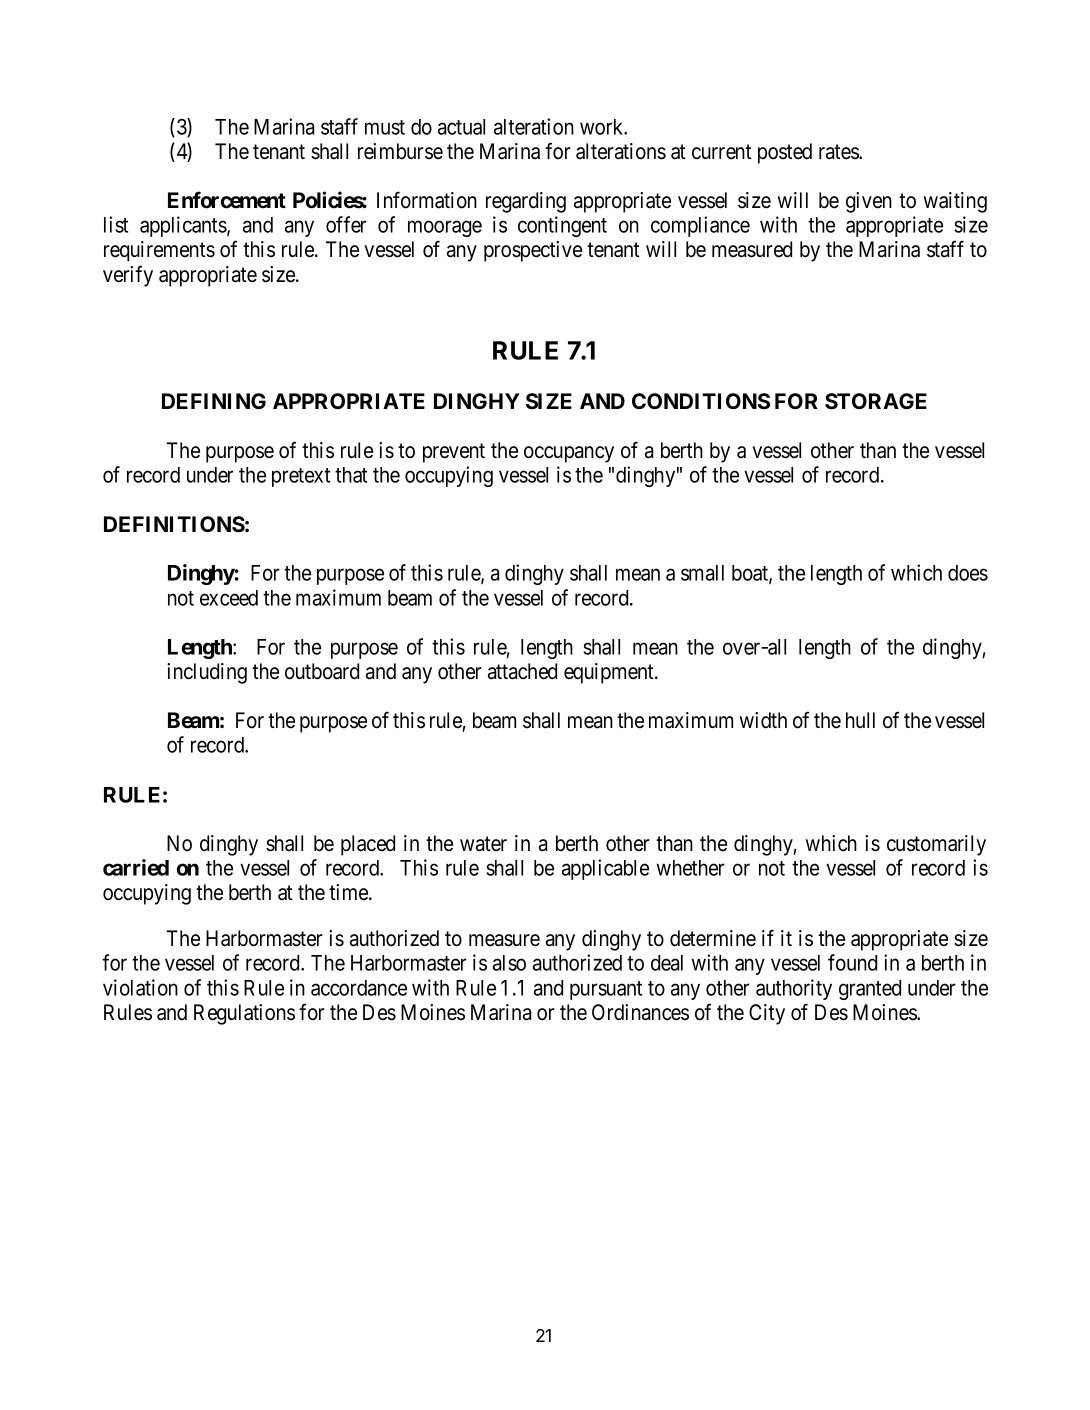 Image resolution: width=1090 pixels, height=1410 pixels. Describe the element at coordinates (569, 454) in the screenshot. I see `occupancy` at that location.
